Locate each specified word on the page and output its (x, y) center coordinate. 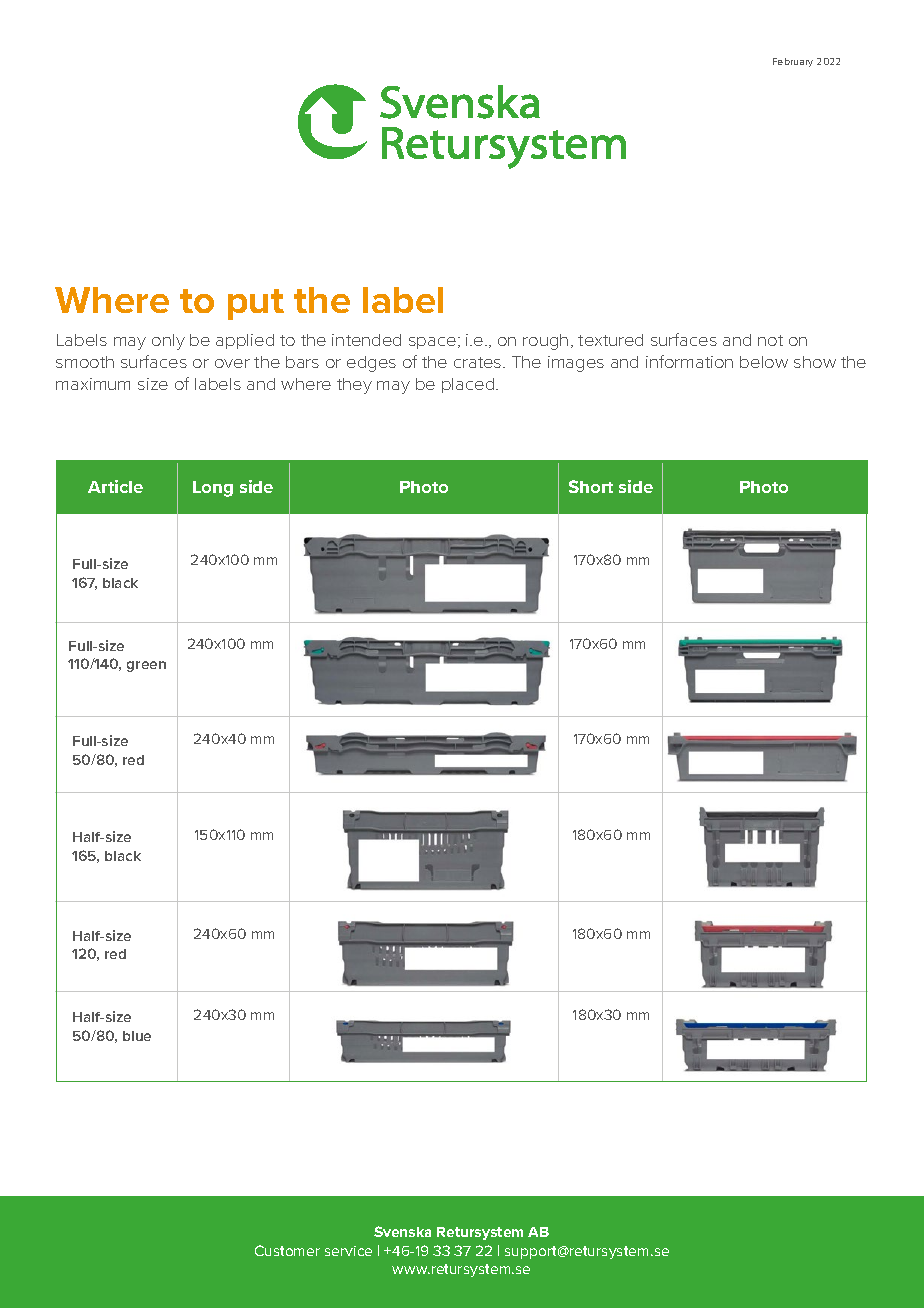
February (793, 62)
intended (366, 340)
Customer (287, 1250)
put (256, 304)
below (764, 362)
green (146, 666)
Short (591, 486)
